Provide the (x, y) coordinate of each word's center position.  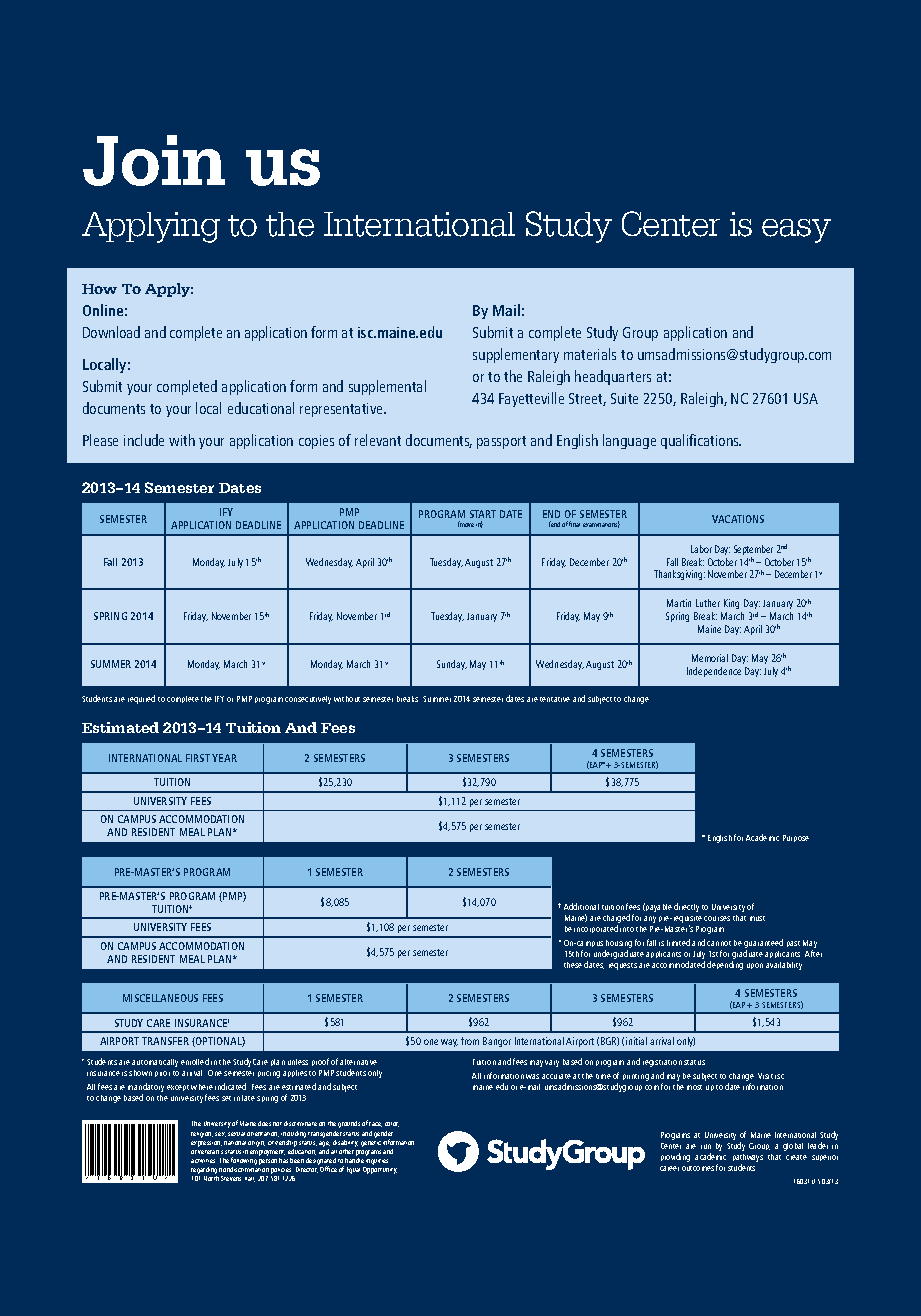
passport (501, 442)
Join (154, 160)
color (392, 1124)
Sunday (452, 665)
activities (203, 1161)
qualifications (701, 441)
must (757, 918)
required (141, 699)
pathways (748, 1159)
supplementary (516, 355)
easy (796, 231)
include (144, 440)
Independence (714, 672)
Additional (581, 906)
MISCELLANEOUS (160, 998)
